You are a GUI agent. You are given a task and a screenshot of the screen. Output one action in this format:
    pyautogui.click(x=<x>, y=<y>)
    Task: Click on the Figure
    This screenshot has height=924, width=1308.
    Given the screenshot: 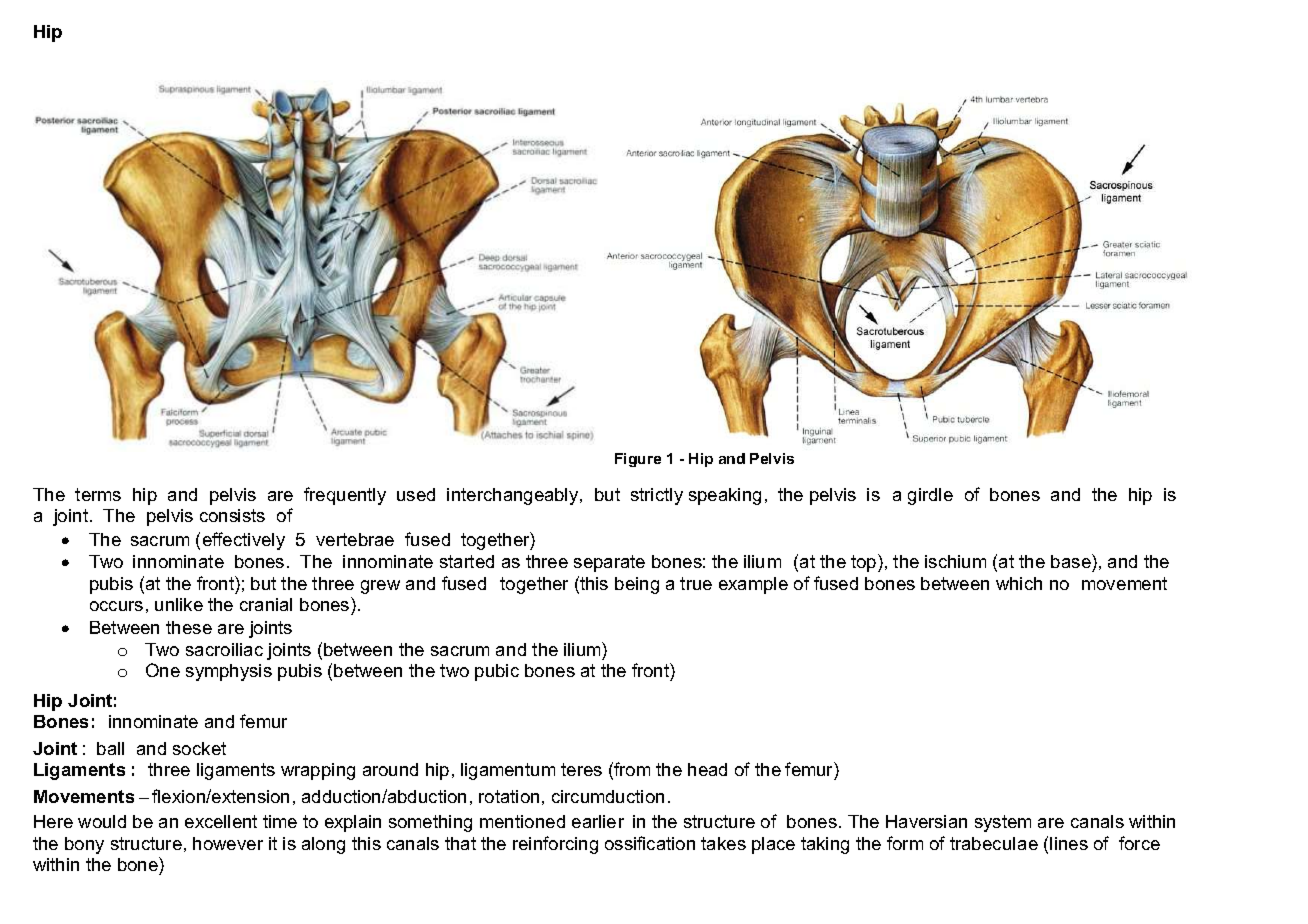 What is the action you would take?
    pyautogui.click(x=638, y=460)
